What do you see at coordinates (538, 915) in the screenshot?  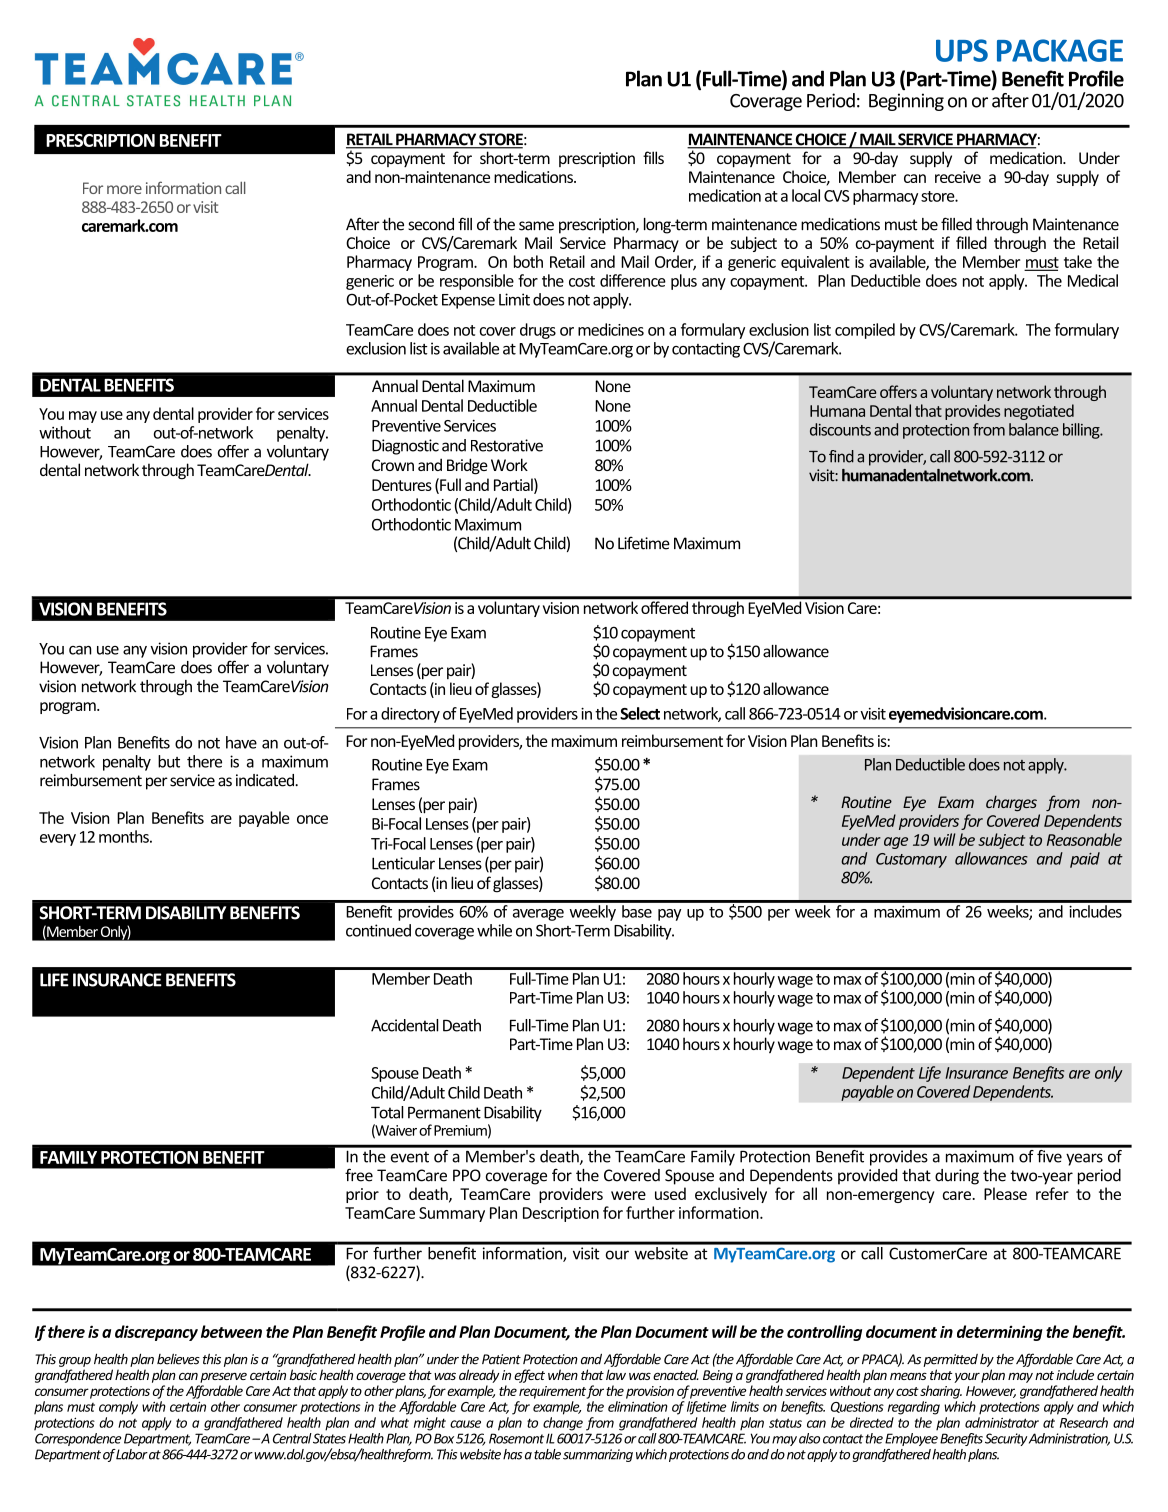 I see `average` at bounding box center [538, 915].
